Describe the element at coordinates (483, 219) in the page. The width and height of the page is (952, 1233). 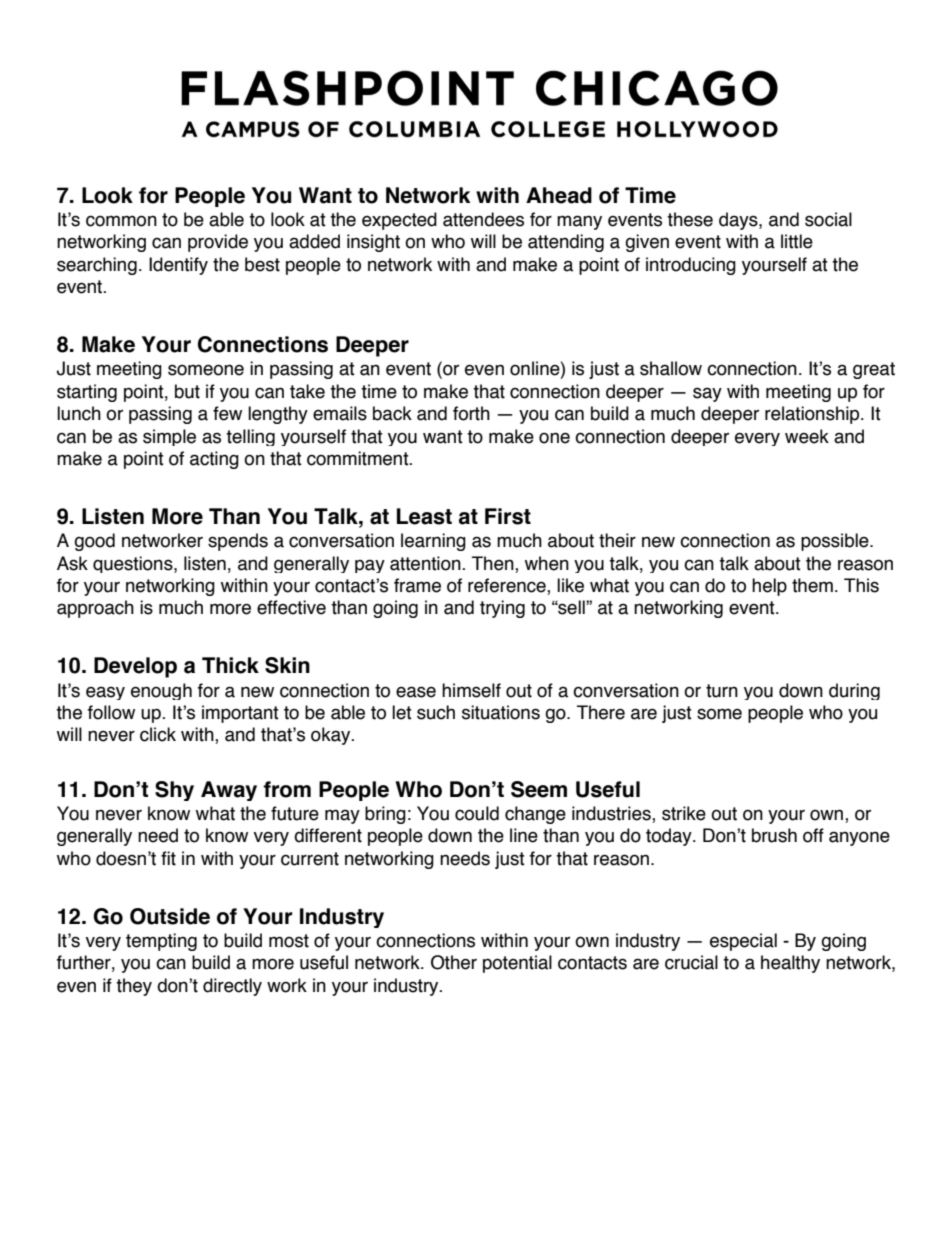
I see `attendees` at that location.
